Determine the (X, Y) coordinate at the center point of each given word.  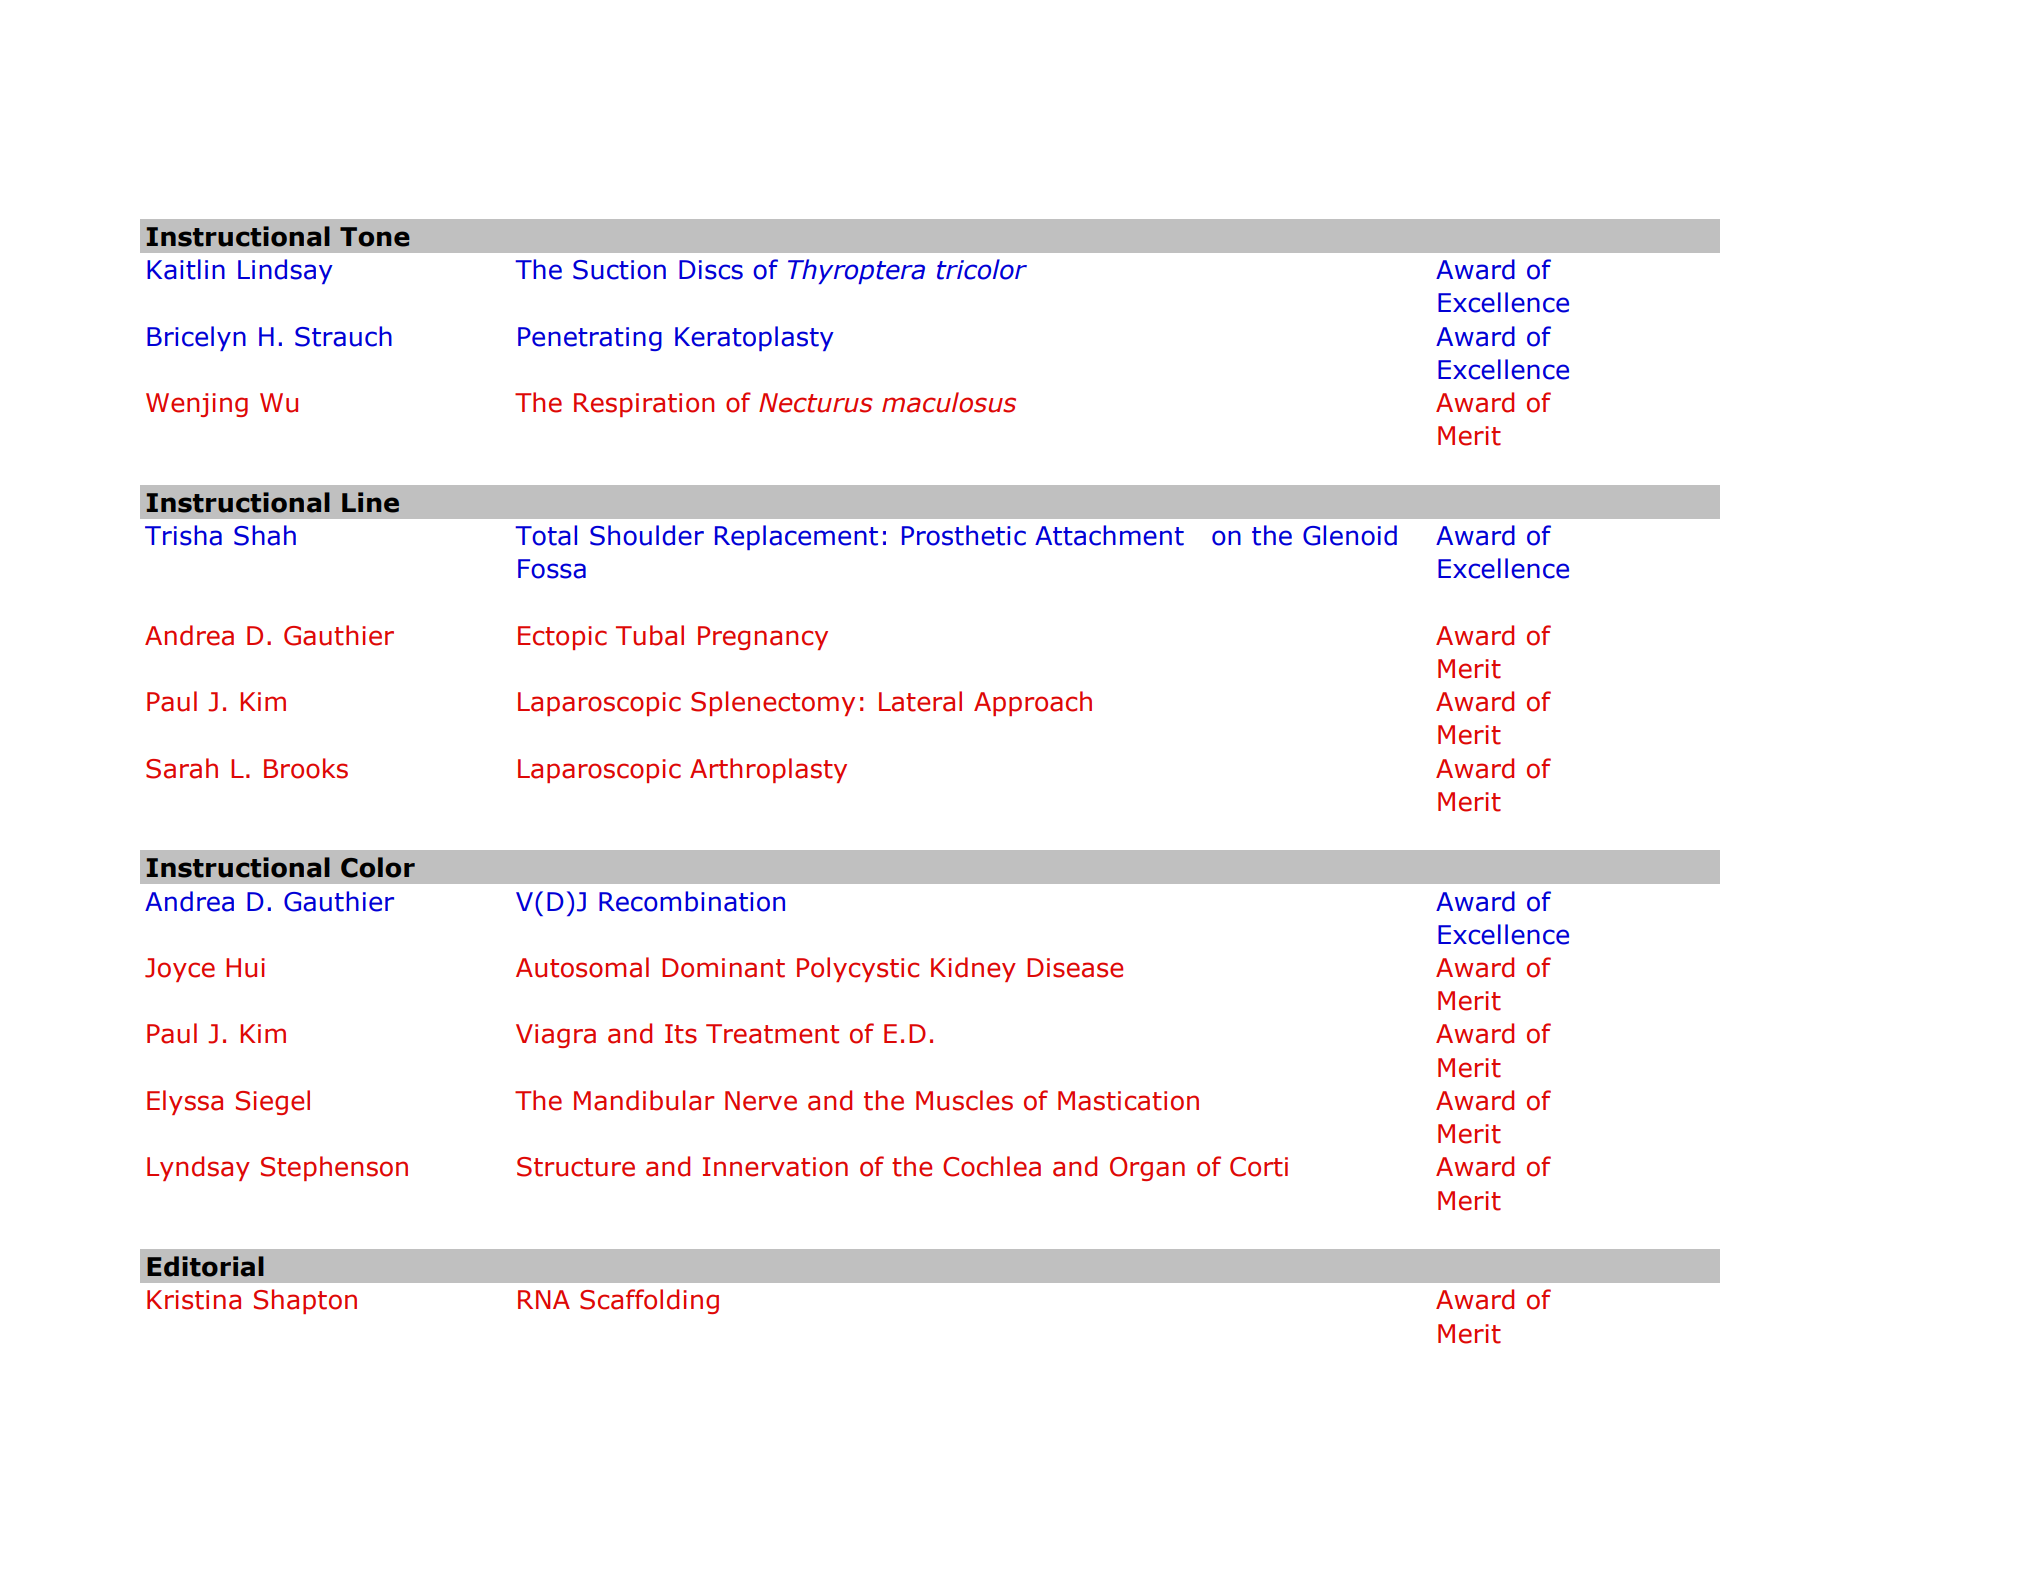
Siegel (273, 1102)
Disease (1075, 968)
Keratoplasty (754, 338)
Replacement (796, 537)
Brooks (306, 768)
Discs (711, 270)
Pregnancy (763, 638)
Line (370, 502)
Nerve (761, 1101)
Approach (1033, 703)
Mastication (1128, 1101)
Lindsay (285, 271)
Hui (245, 968)
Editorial (205, 1266)
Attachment (1109, 535)
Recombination (692, 901)
